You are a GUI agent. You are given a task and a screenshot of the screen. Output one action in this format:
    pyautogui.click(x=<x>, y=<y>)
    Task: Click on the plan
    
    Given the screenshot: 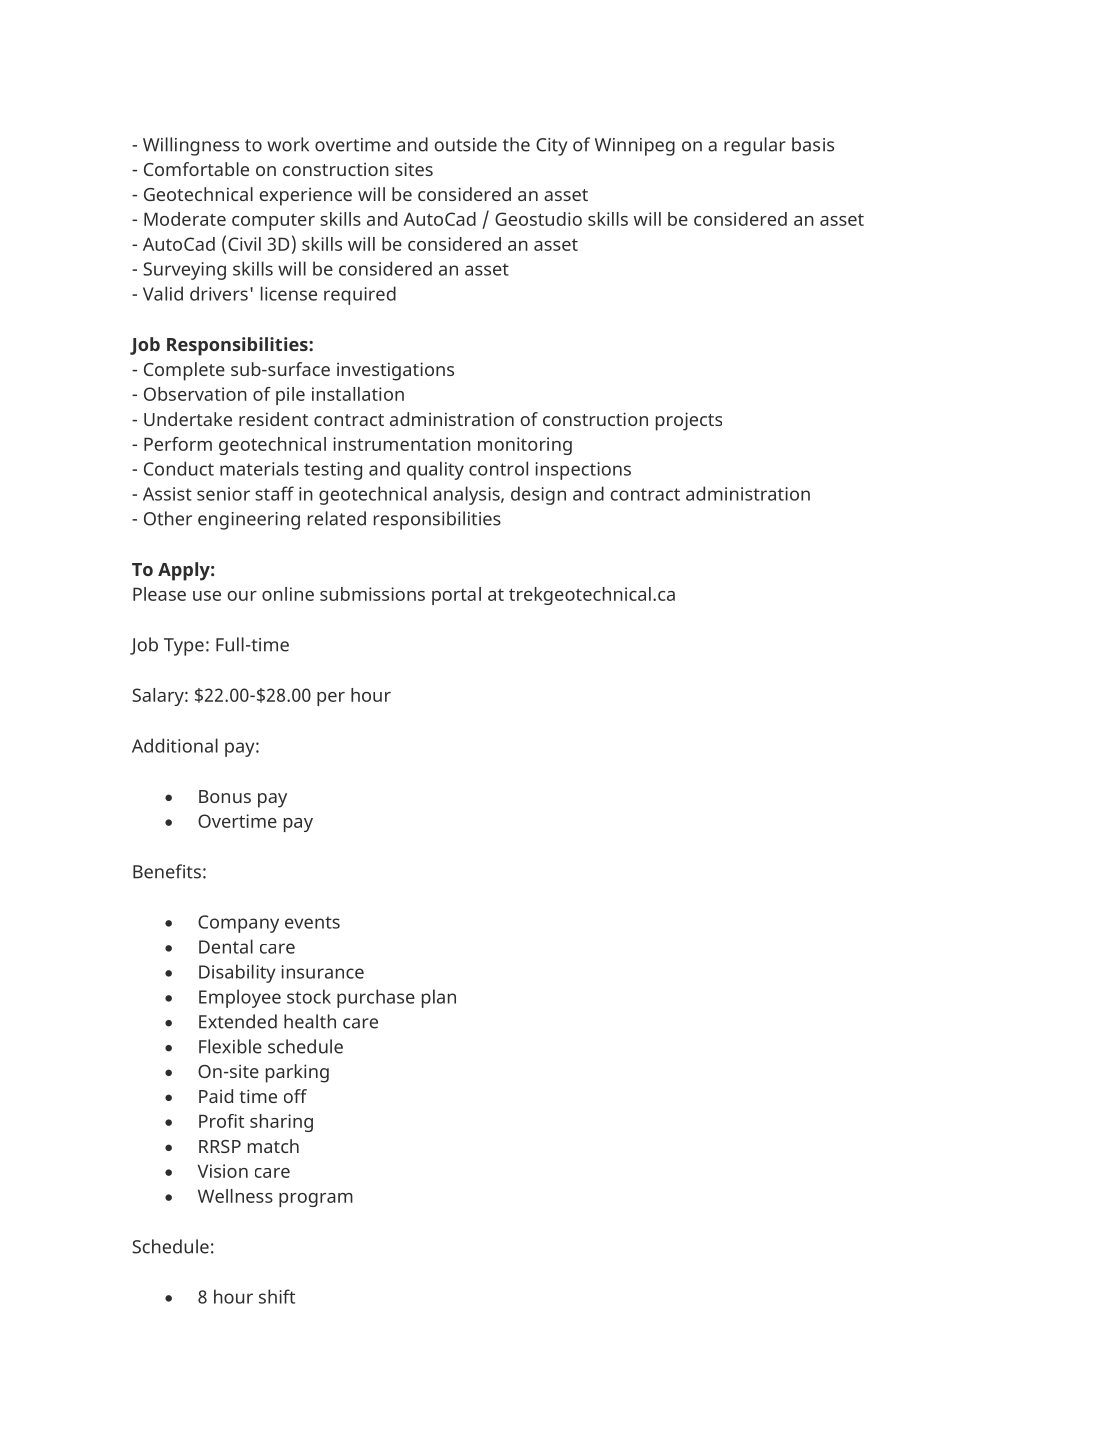 What is the action you would take?
    pyautogui.click(x=439, y=998)
